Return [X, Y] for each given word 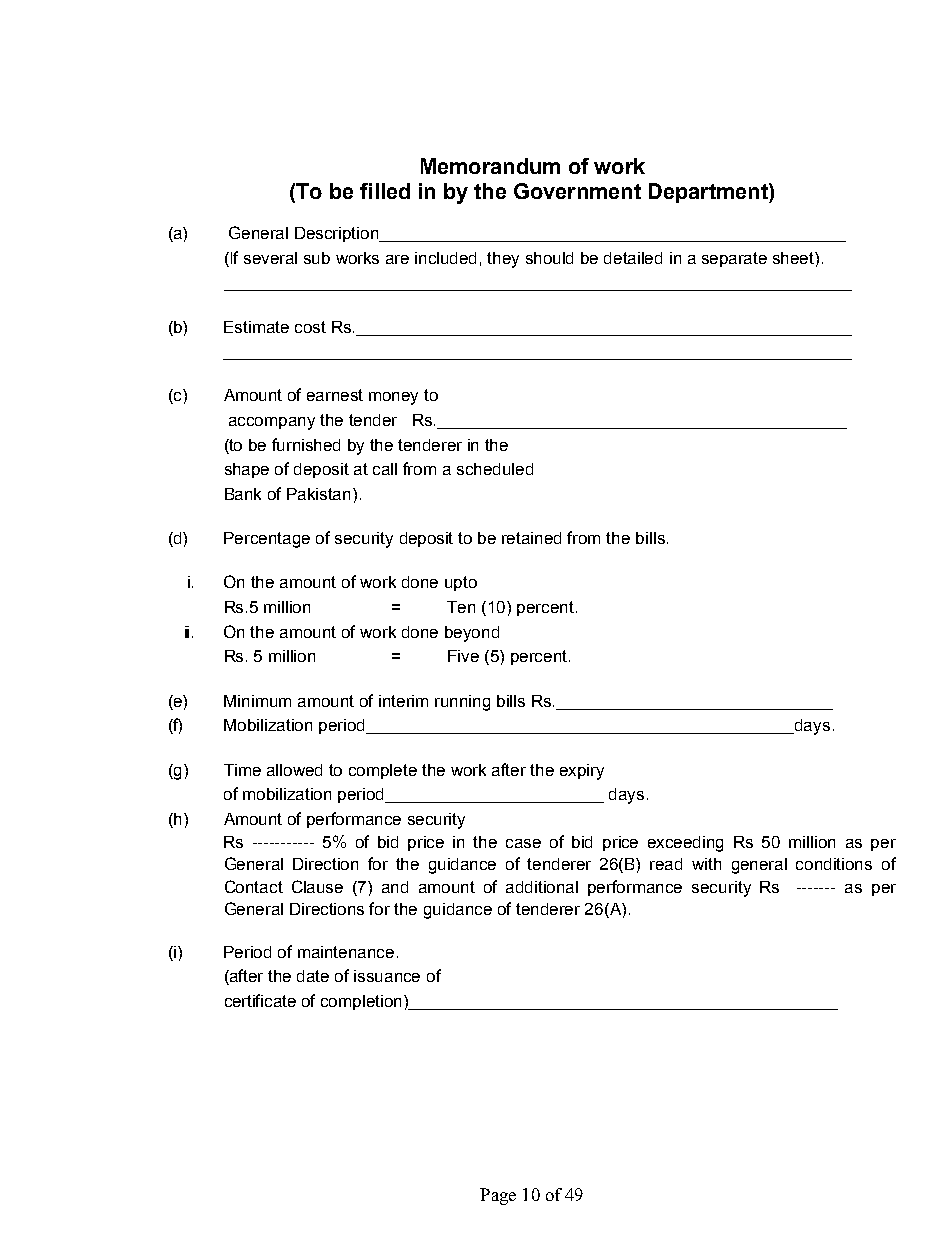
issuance [387, 976]
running [462, 703]
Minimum [257, 701]
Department [709, 193]
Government [577, 191]
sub [317, 258]
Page [498, 1196]
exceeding [685, 844]
